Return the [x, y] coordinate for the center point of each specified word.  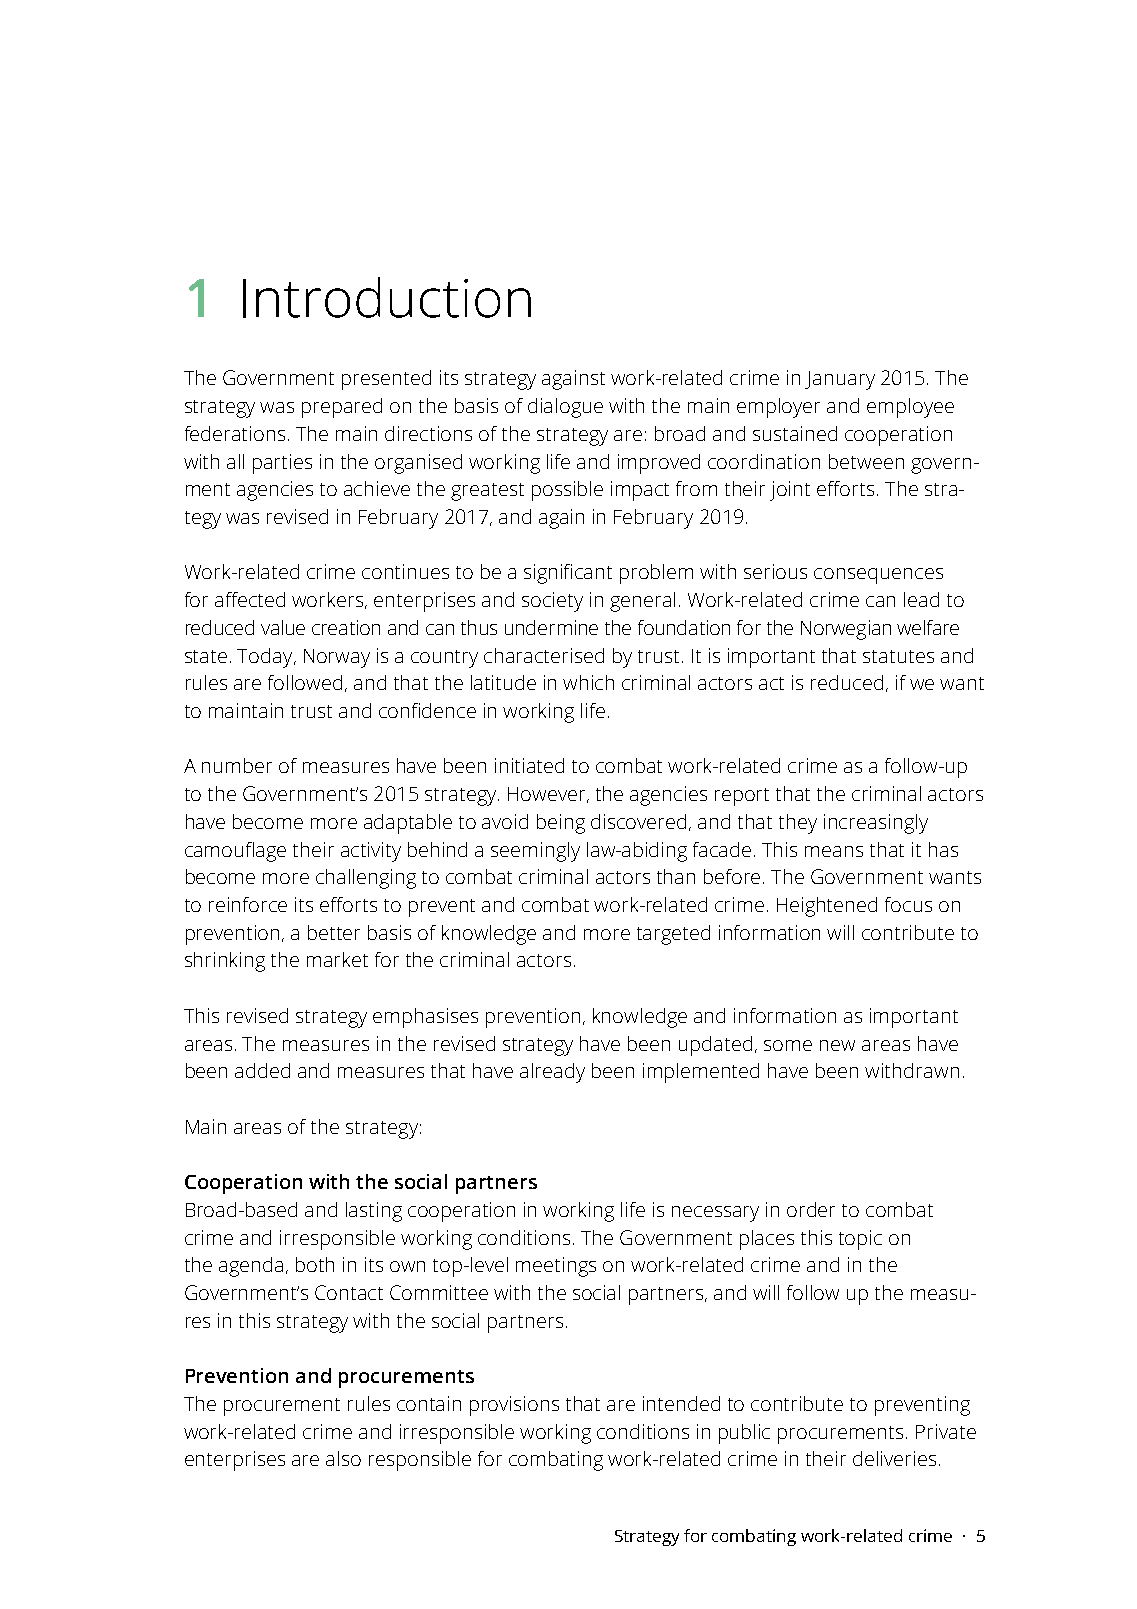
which [588, 682]
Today [266, 658]
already [552, 1073]
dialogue [565, 408]
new [837, 1045]
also [343, 1458]
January [840, 380]
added [262, 1070]
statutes [898, 656]
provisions [514, 1406]
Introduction [387, 297]
